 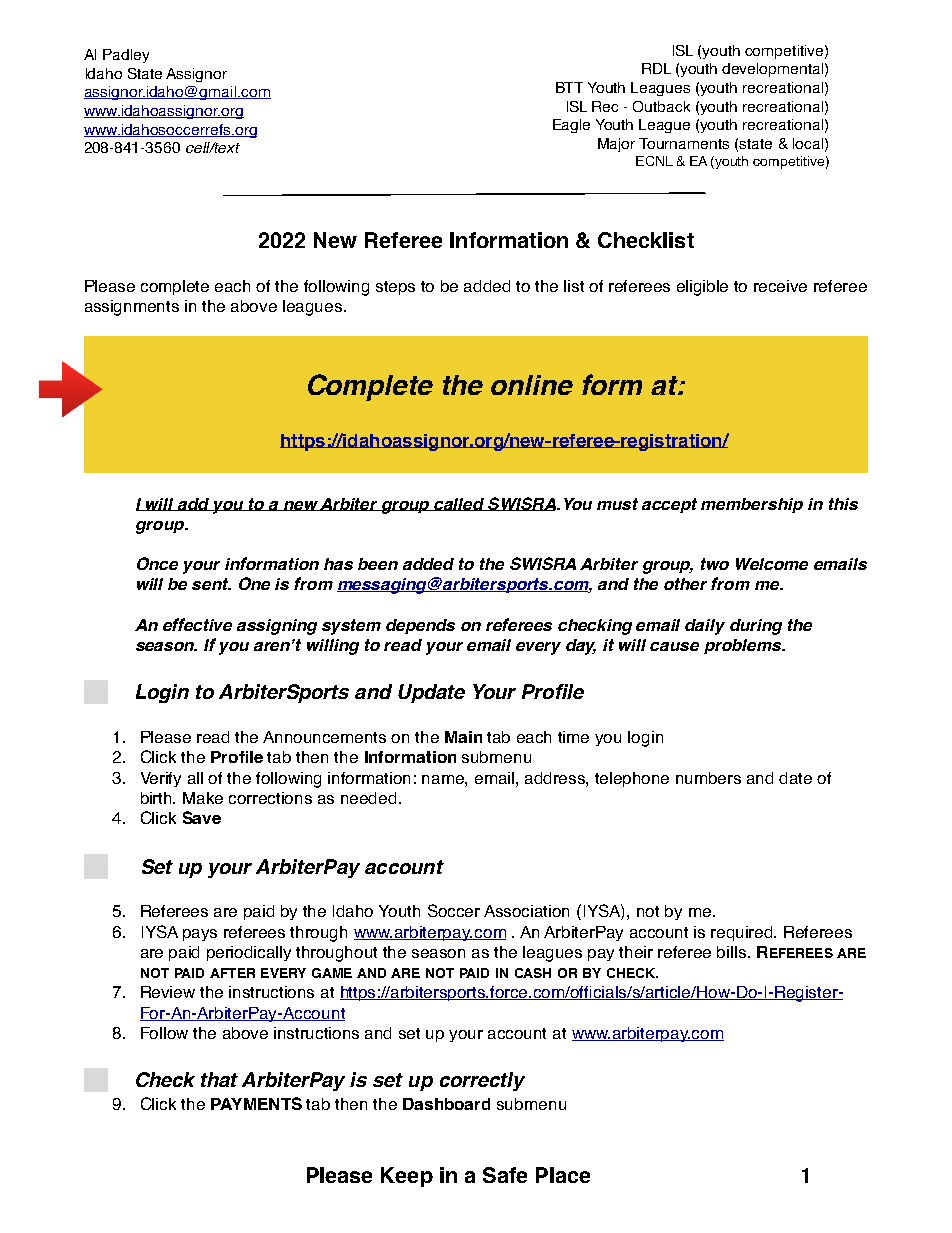 I want to click on required, so click(x=743, y=933).
